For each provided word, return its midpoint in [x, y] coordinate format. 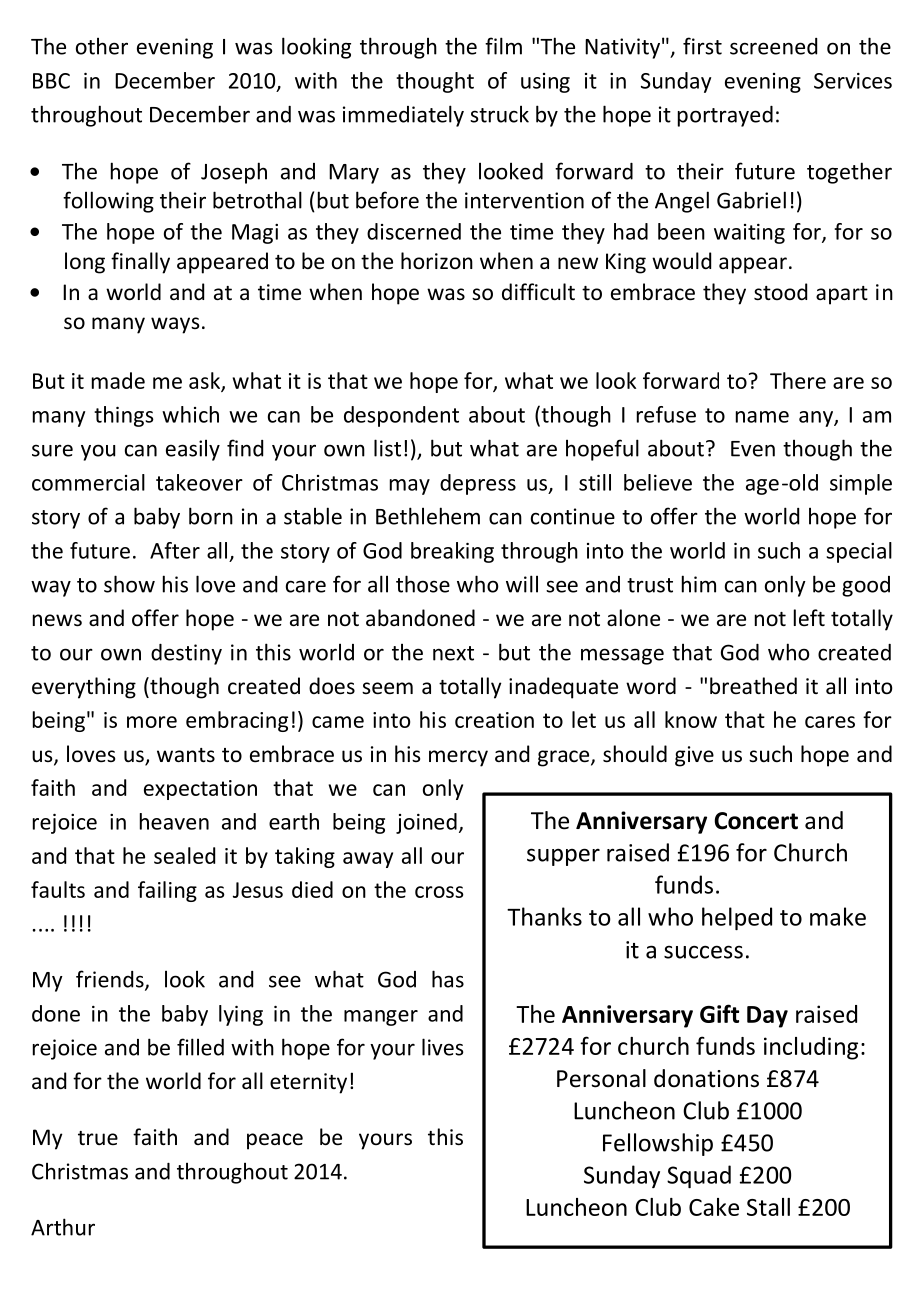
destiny [186, 654]
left [809, 618]
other [102, 46]
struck [499, 114]
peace [275, 1141]
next [453, 653]
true [98, 1138]
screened [773, 46]
